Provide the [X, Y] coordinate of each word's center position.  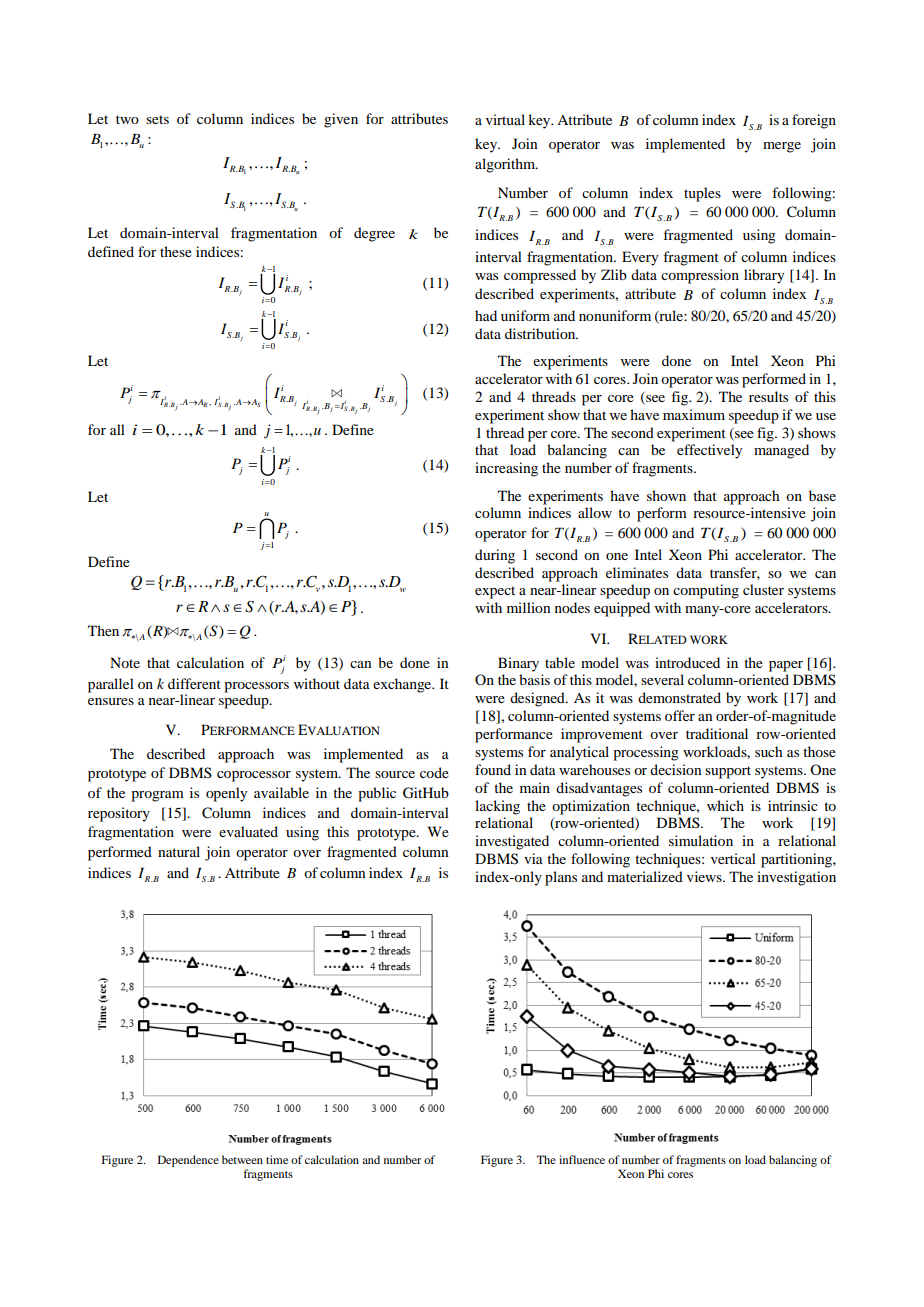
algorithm [506, 165]
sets [157, 119]
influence [582, 1159]
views [705, 876]
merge [782, 147]
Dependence [188, 1161]
